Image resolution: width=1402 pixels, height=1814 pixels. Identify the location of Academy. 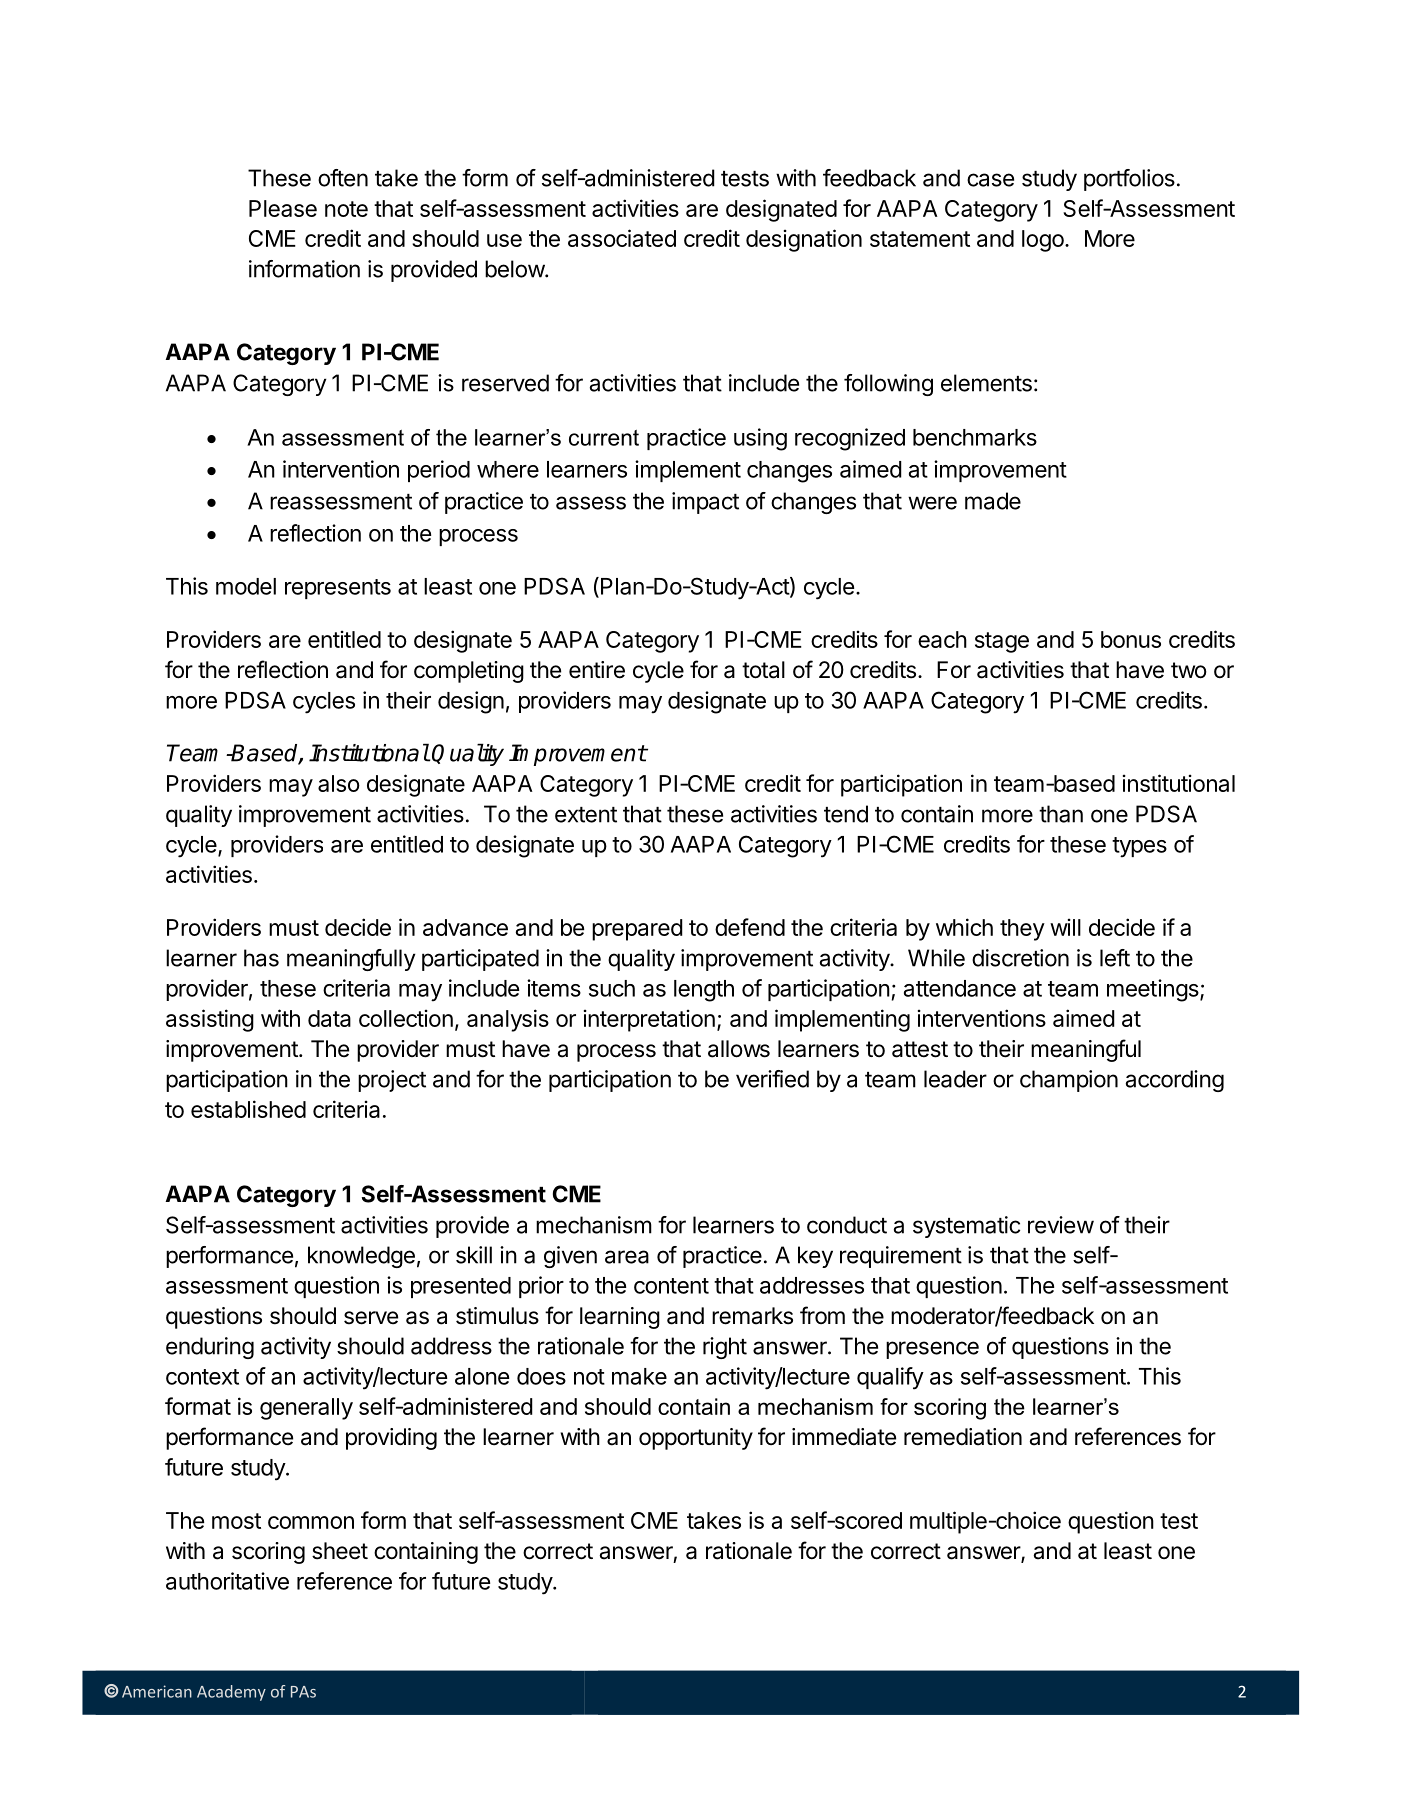
(231, 1693).
